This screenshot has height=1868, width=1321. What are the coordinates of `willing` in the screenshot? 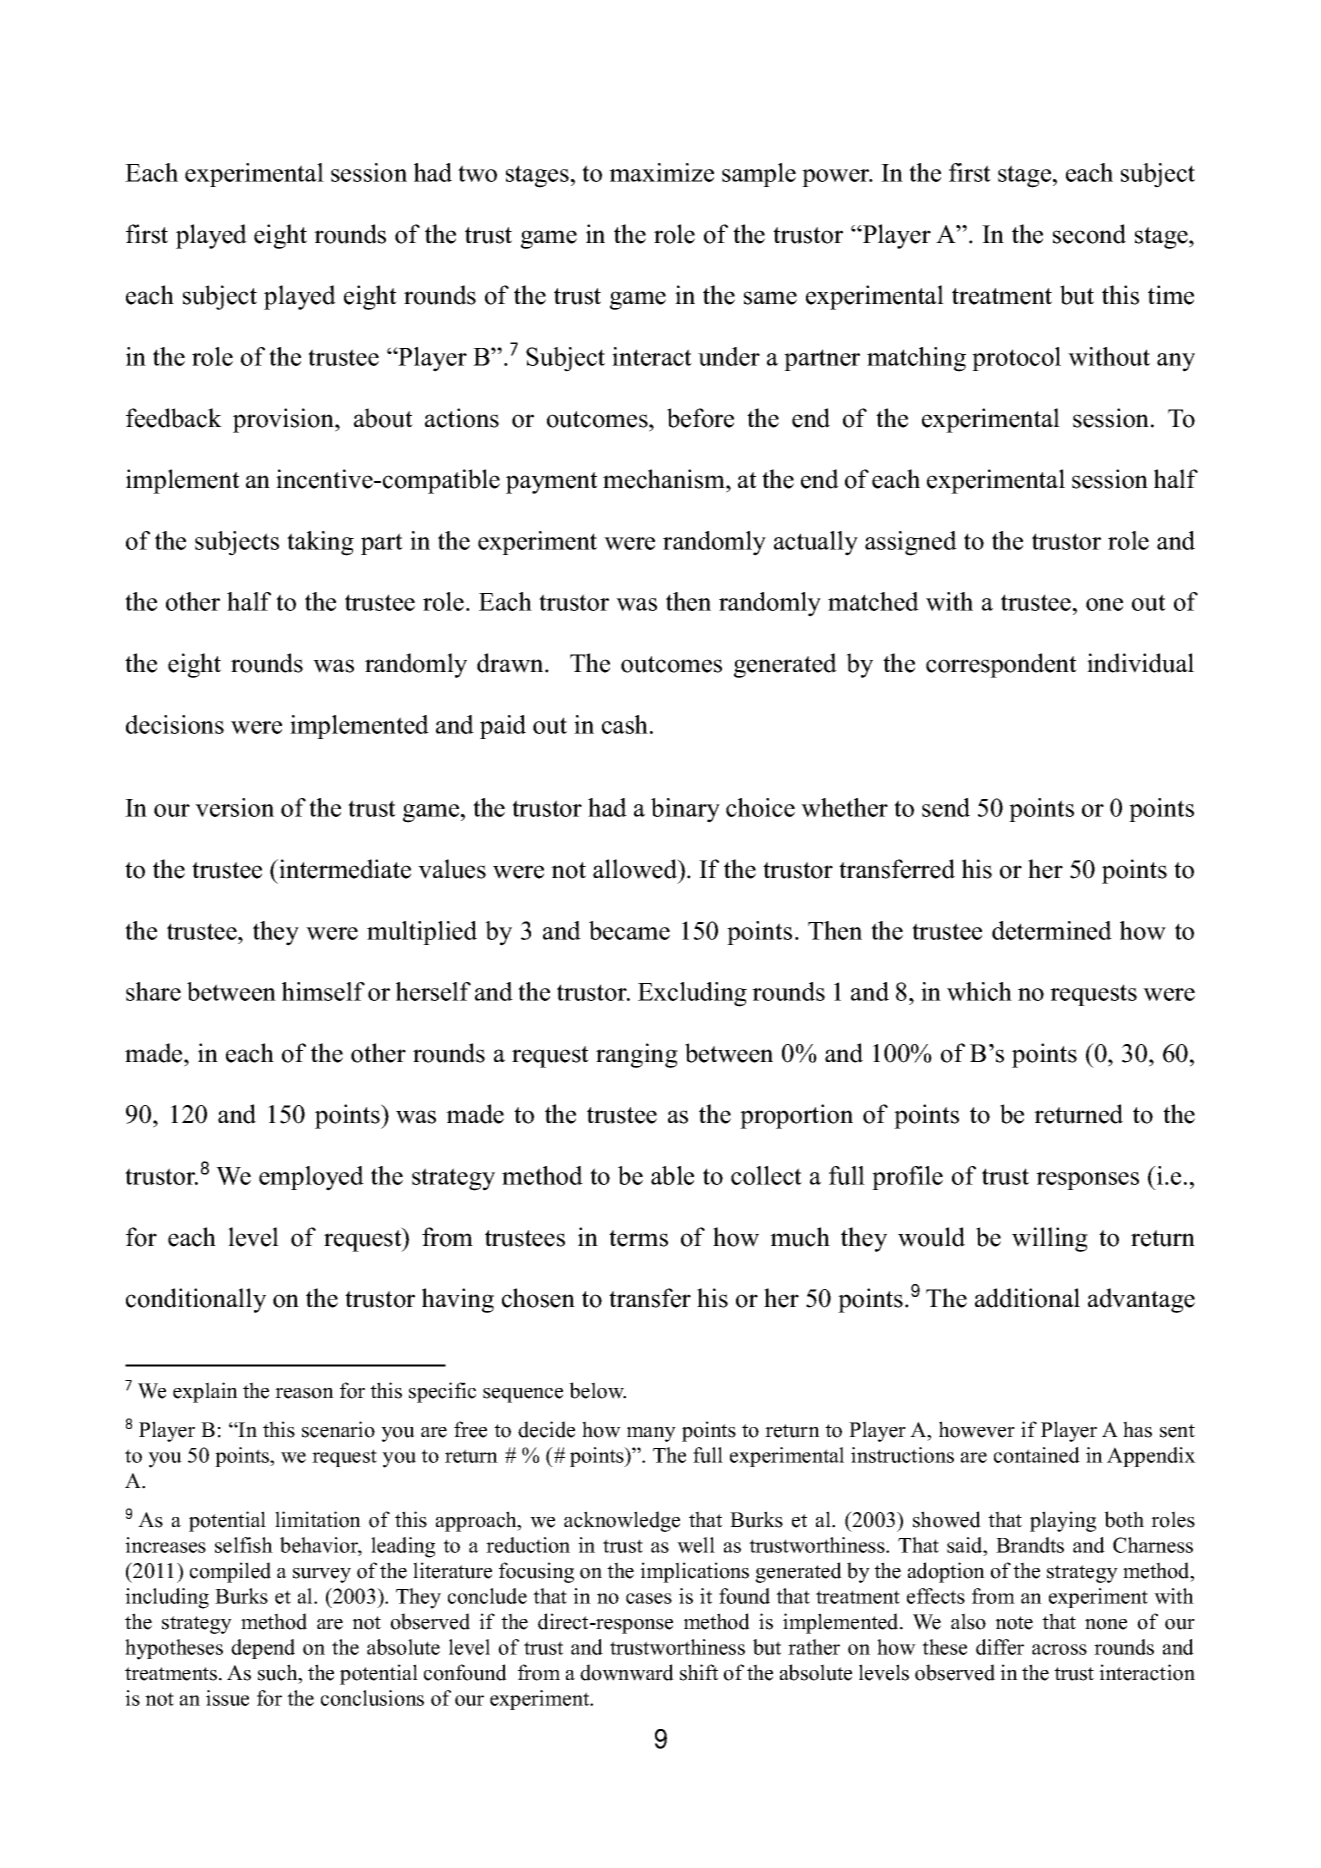 It's located at (1050, 1239).
